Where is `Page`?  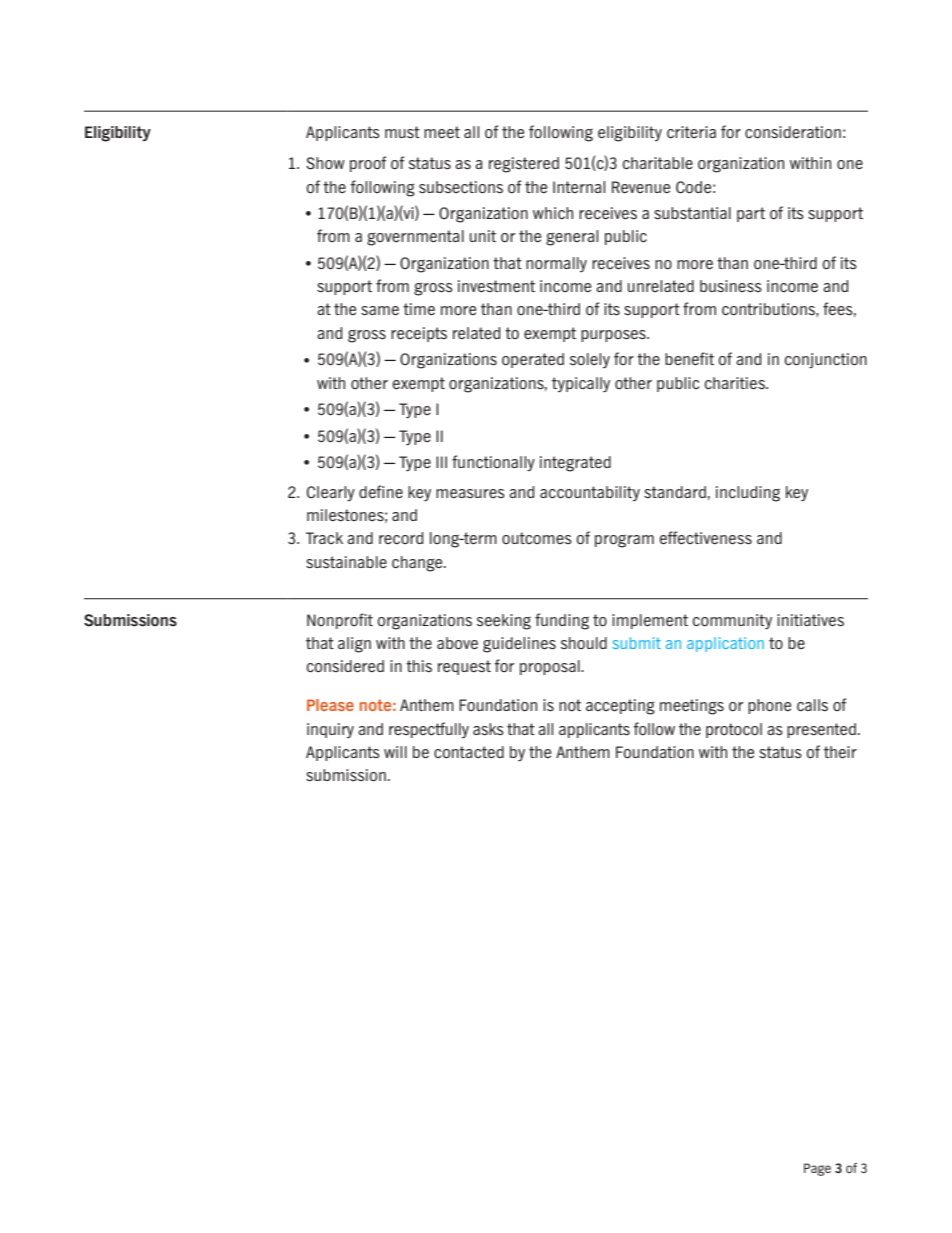
Page is located at coordinates (817, 1169).
